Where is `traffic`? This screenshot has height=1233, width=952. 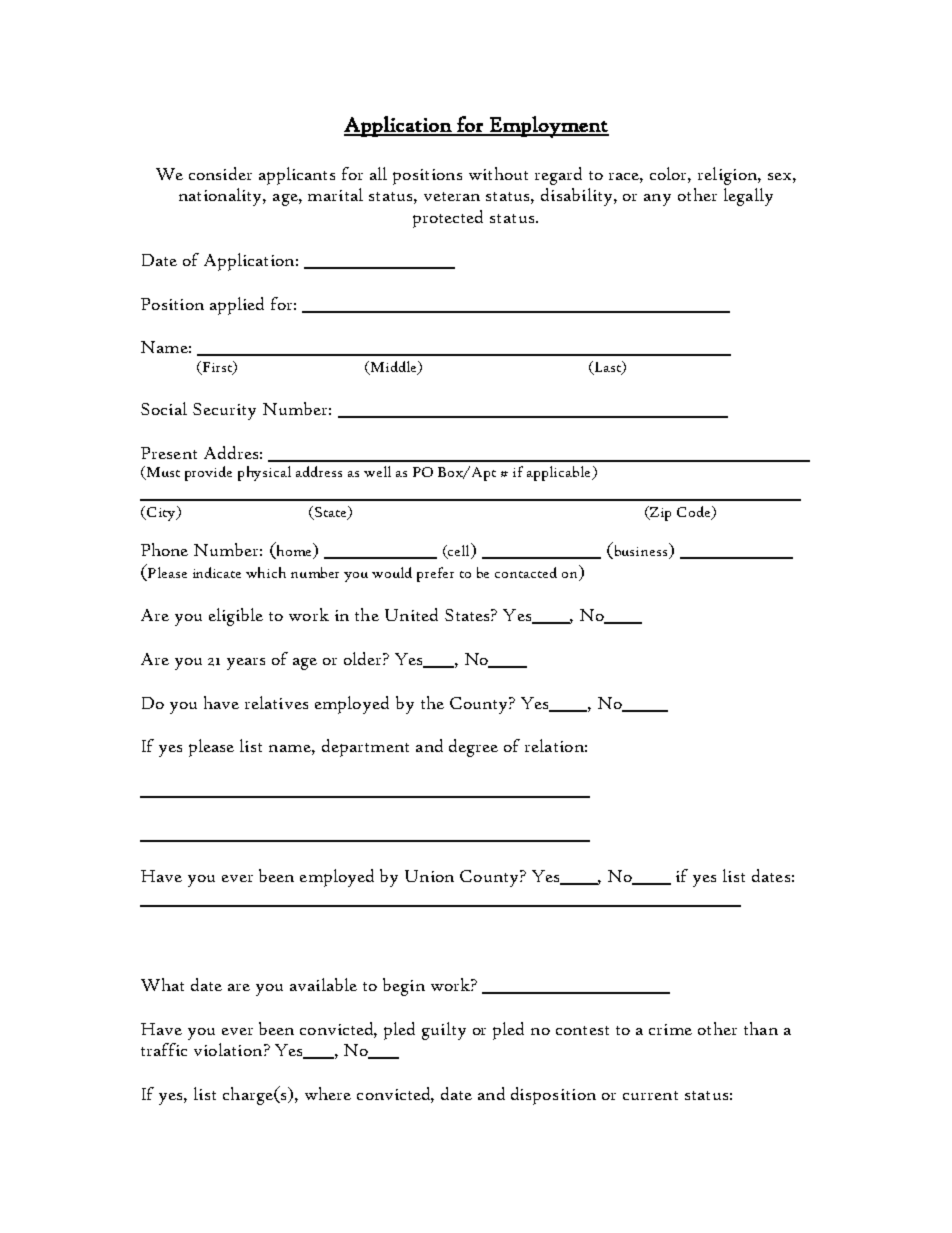
traffic is located at coordinates (164, 1049).
